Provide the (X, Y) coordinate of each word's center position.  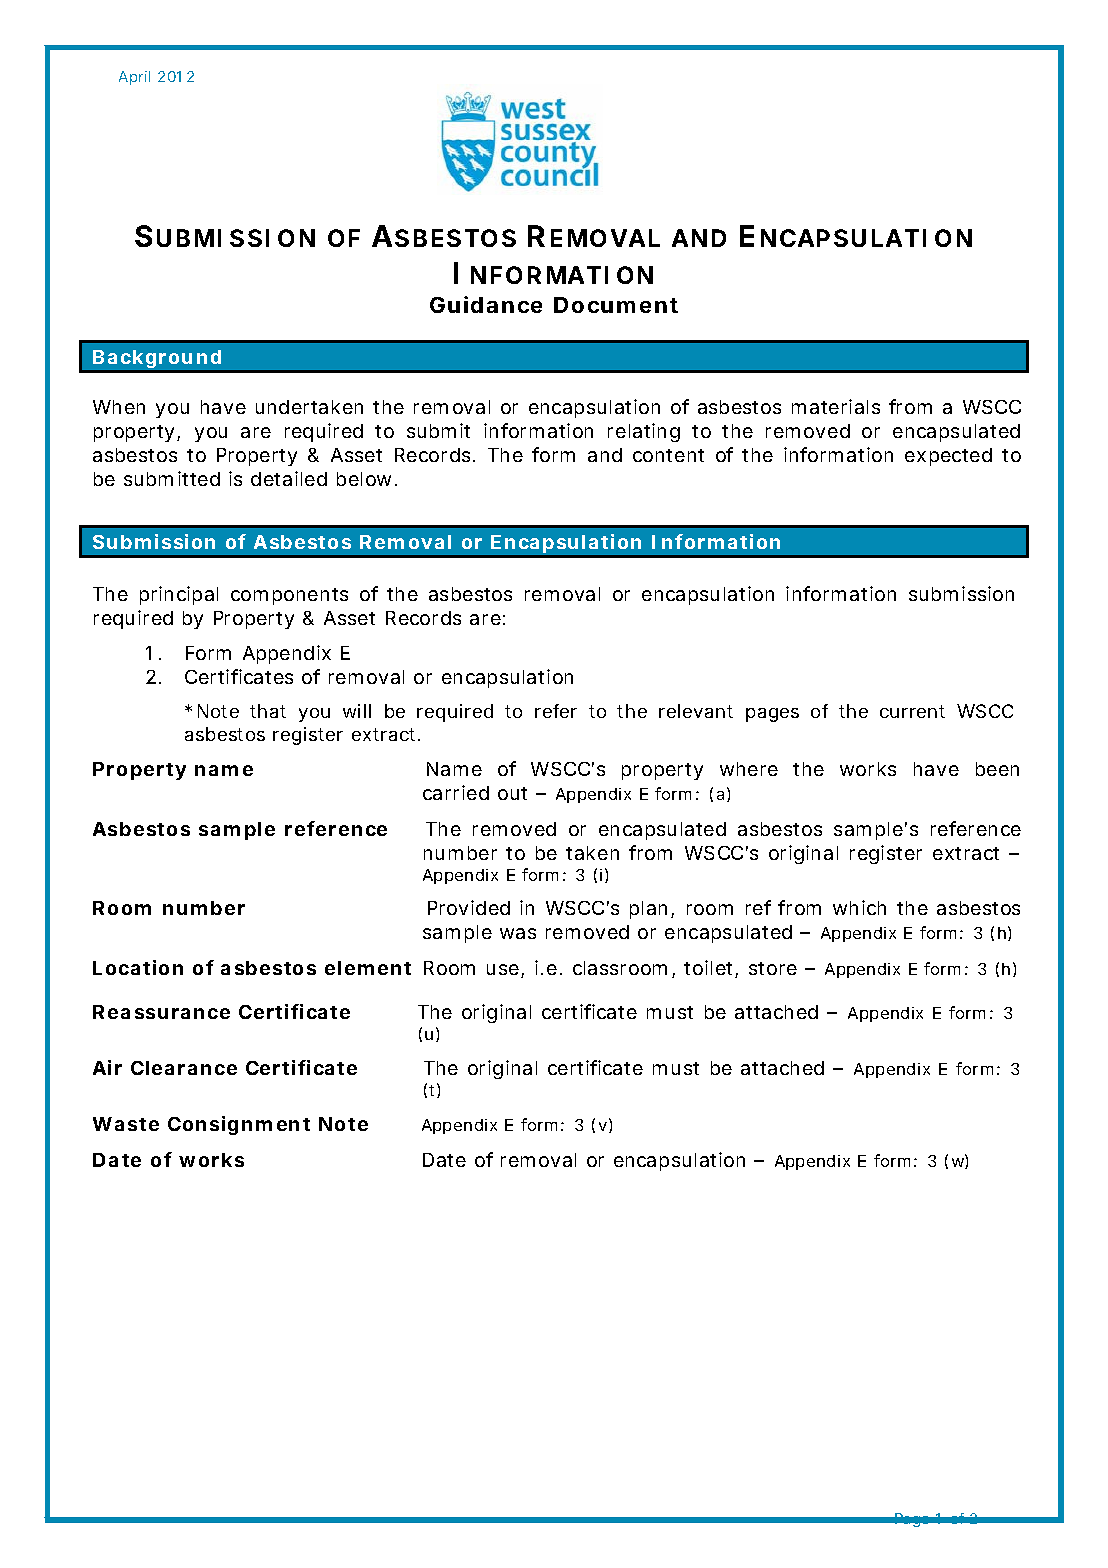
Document (616, 305)
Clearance (184, 1068)
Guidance (486, 304)
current (912, 711)
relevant (696, 711)
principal (179, 595)
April (134, 78)
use (503, 969)
